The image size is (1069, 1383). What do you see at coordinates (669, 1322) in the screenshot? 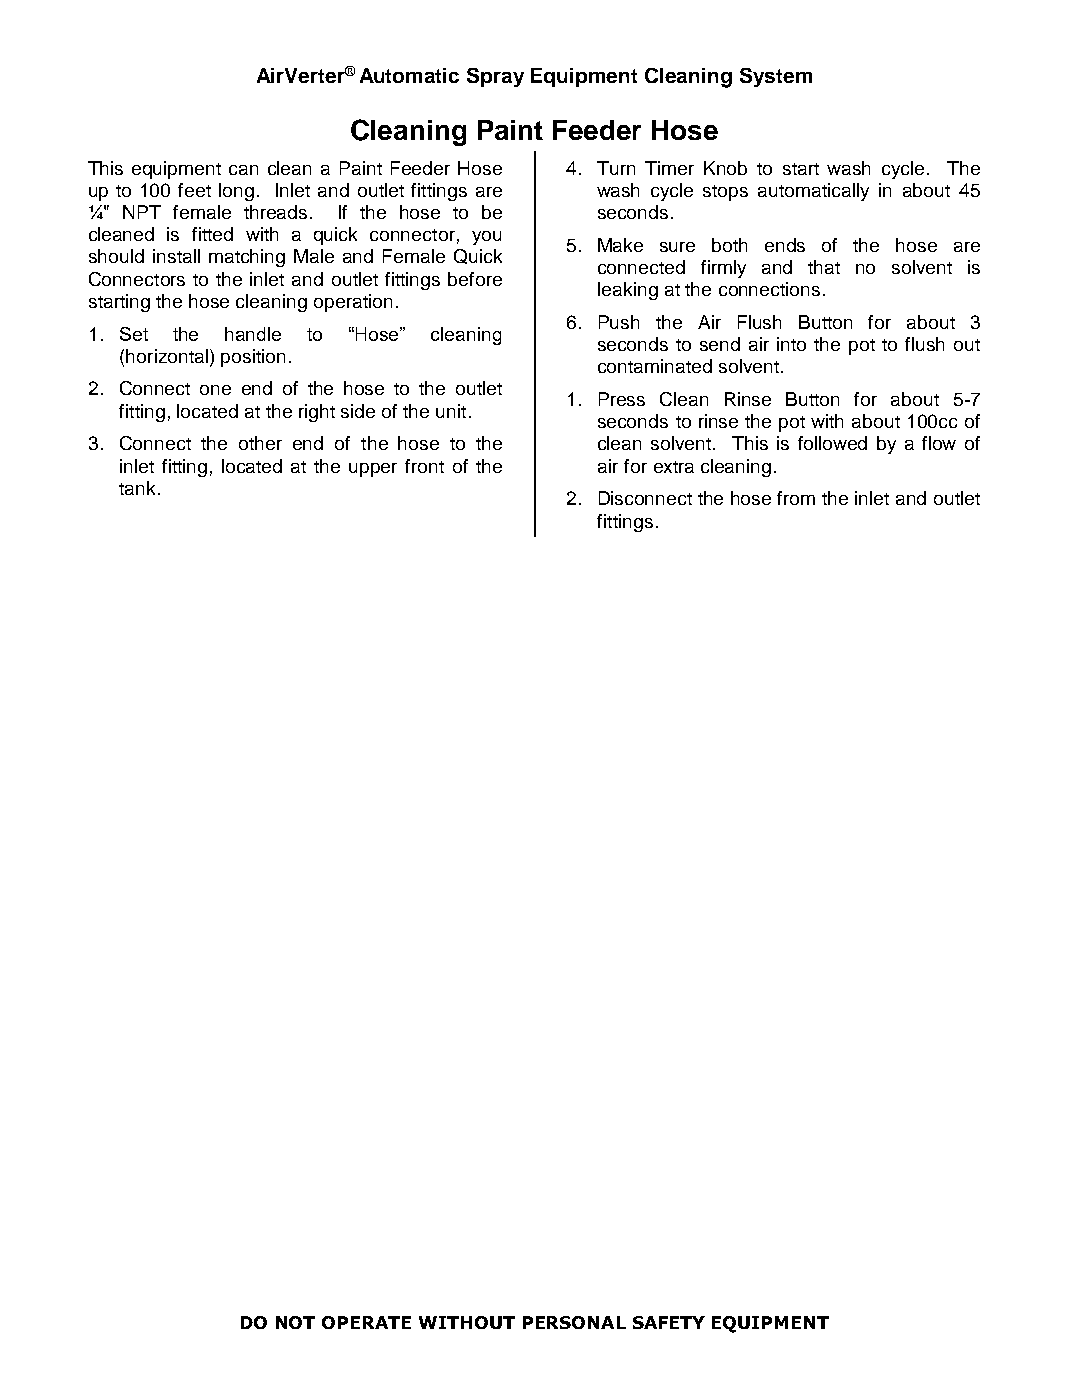
I see `SAFETY` at bounding box center [669, 1322].
